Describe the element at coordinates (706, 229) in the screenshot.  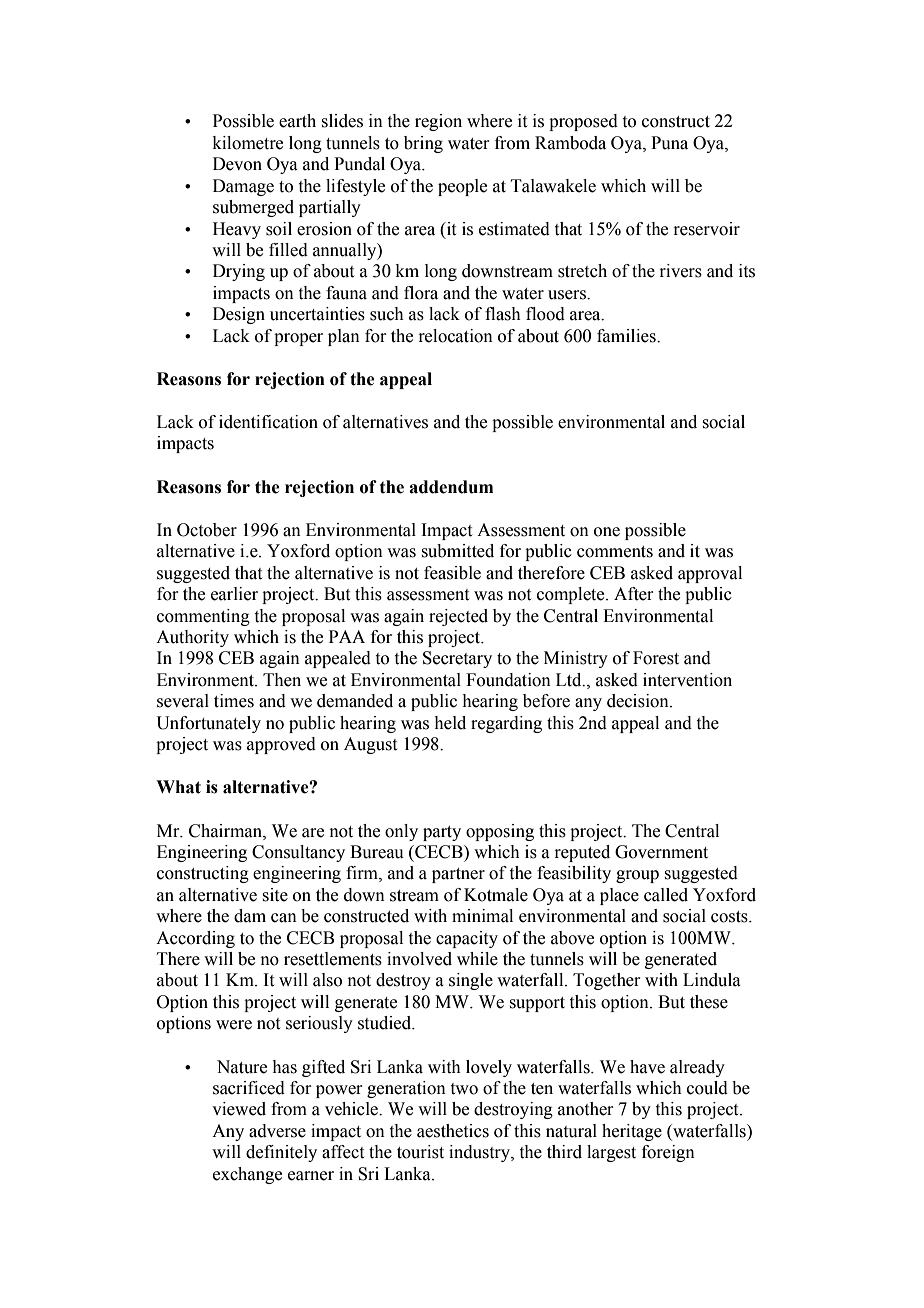
I see `reservoir` at that location.
